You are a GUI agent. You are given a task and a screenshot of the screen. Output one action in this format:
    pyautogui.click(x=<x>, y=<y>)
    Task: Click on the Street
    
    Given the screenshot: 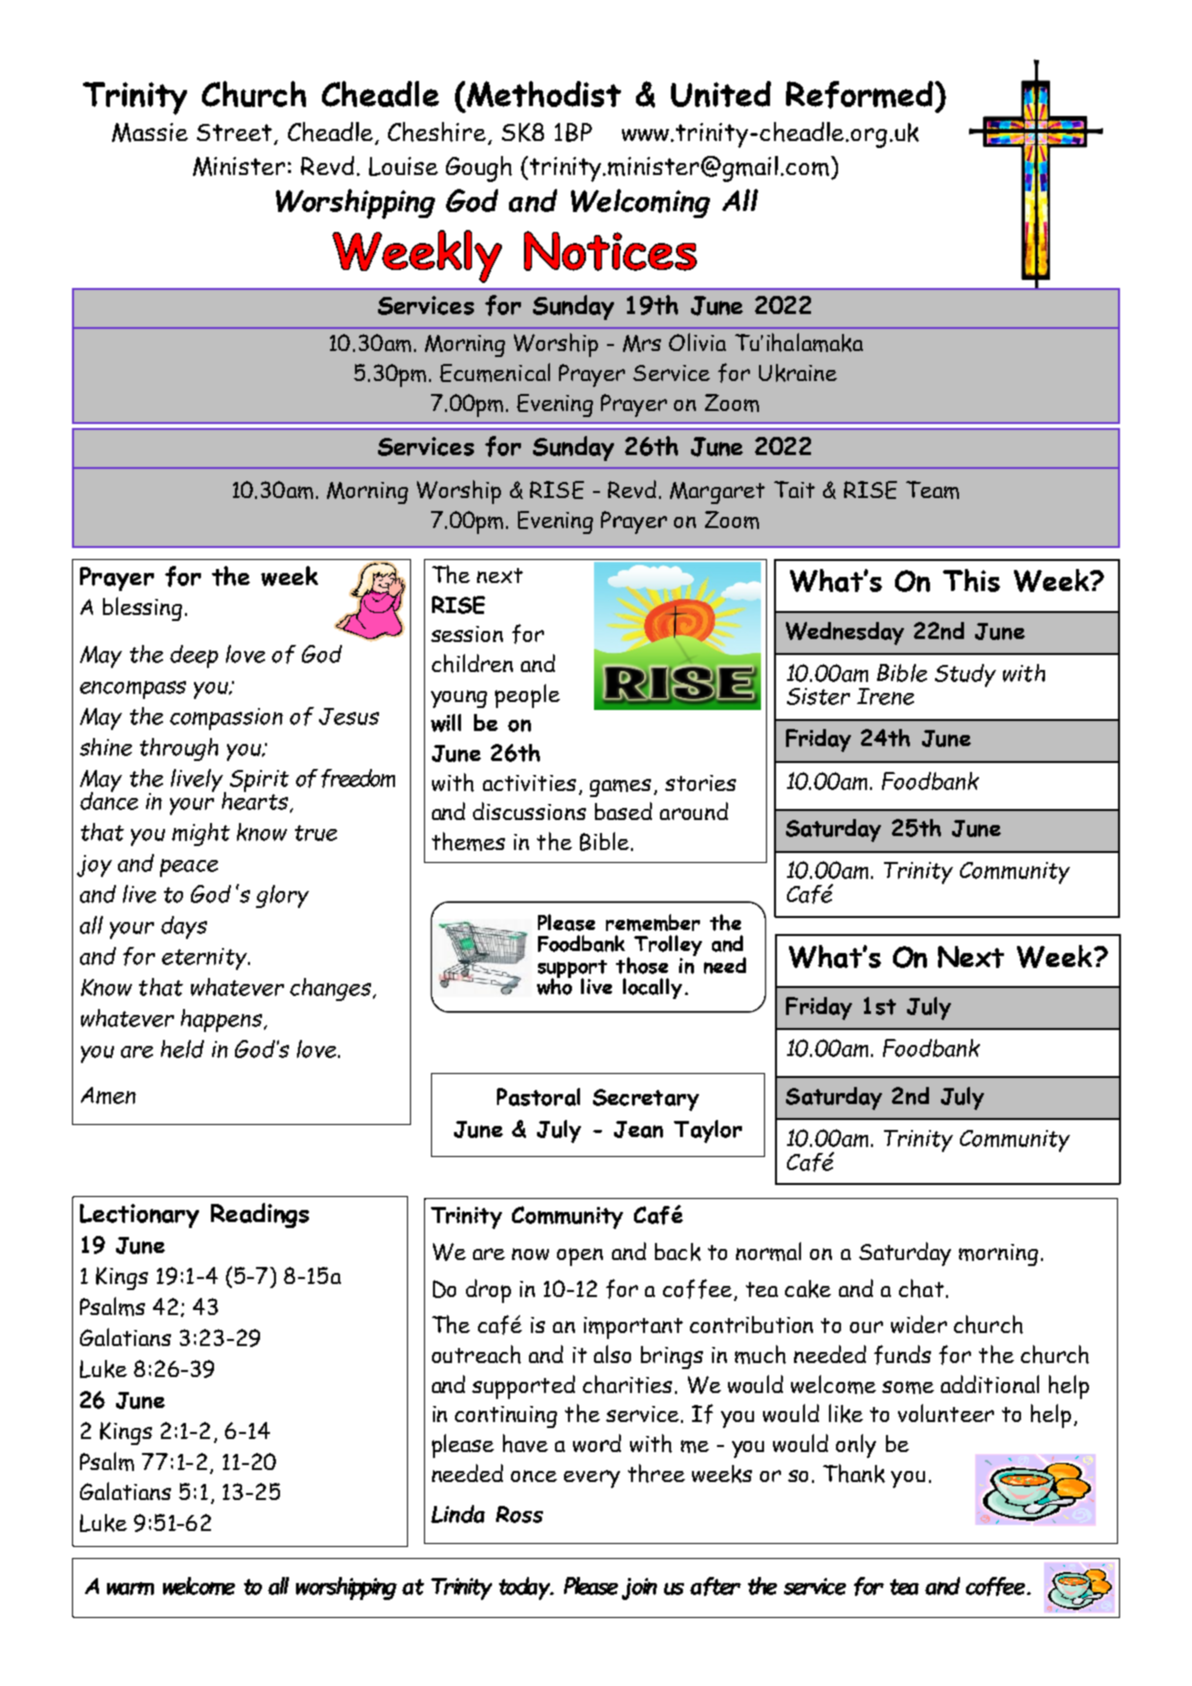 What is the action you would take?
    pyautogui.click(x=236, y=134)
